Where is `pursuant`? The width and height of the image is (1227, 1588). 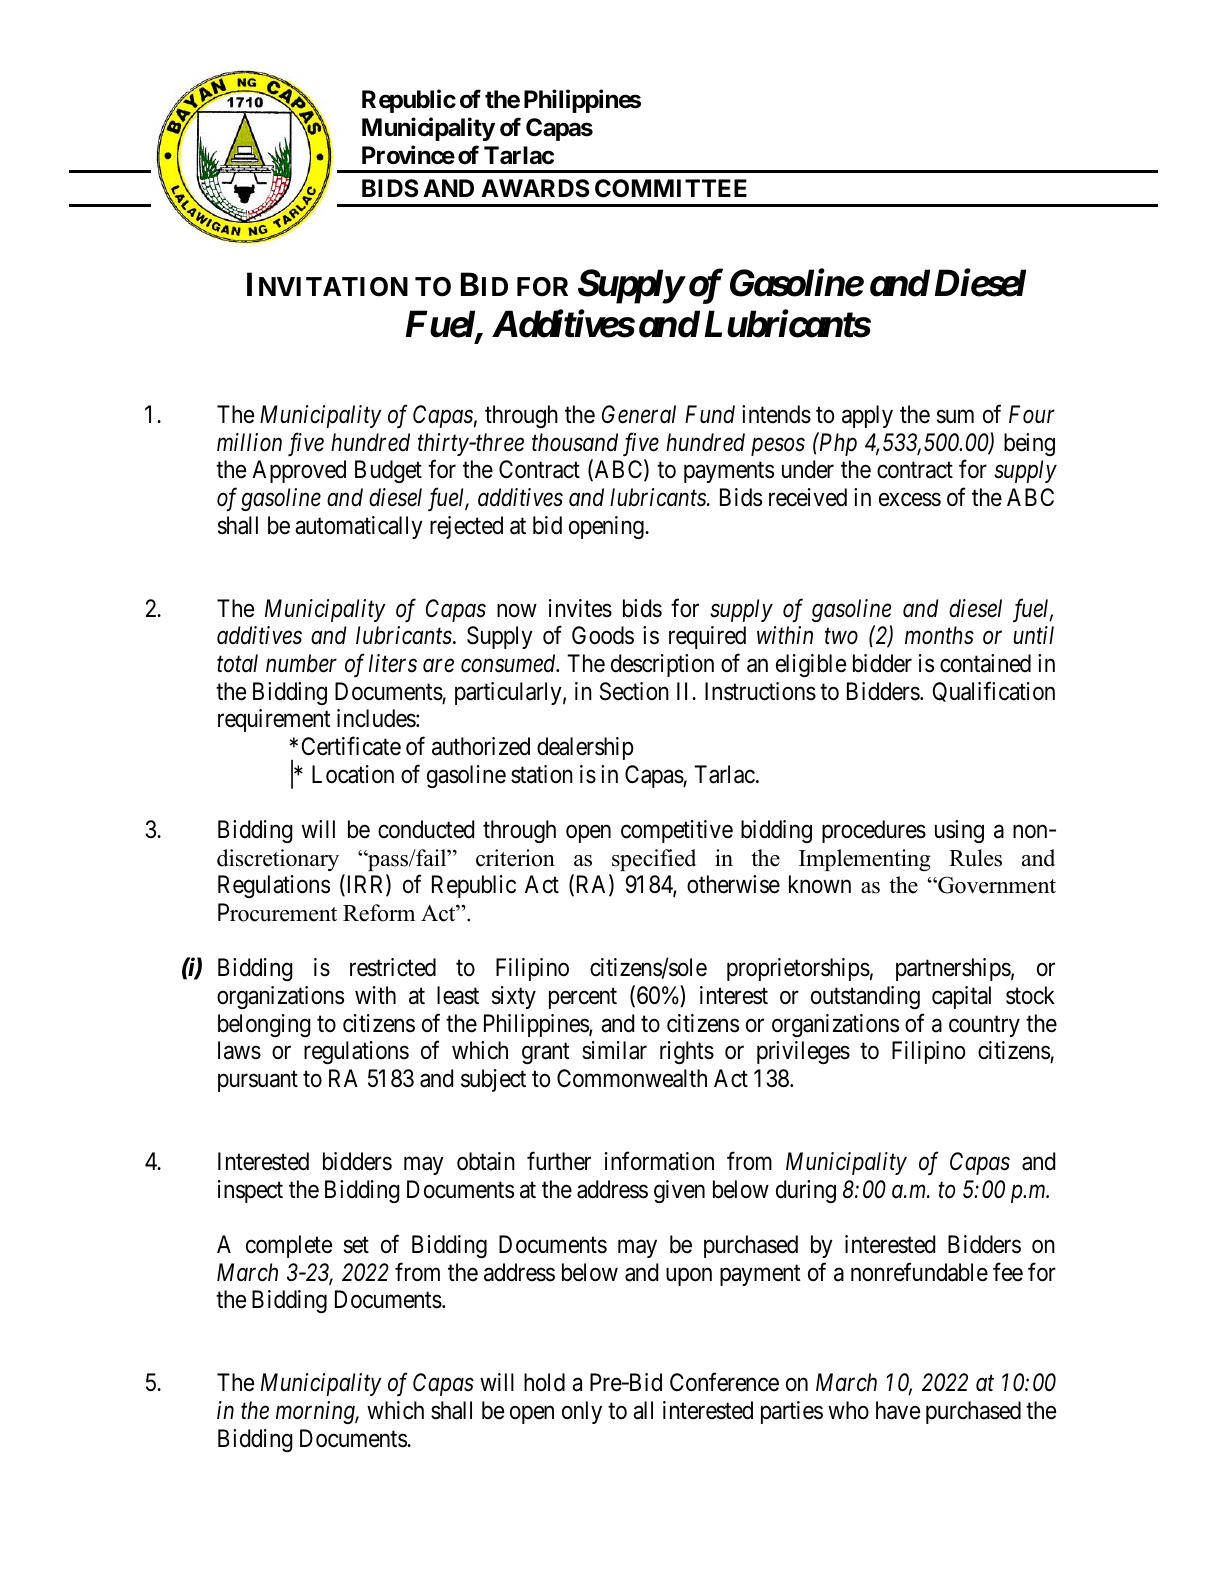 pursuant is located at coordinates (258, 1081).
